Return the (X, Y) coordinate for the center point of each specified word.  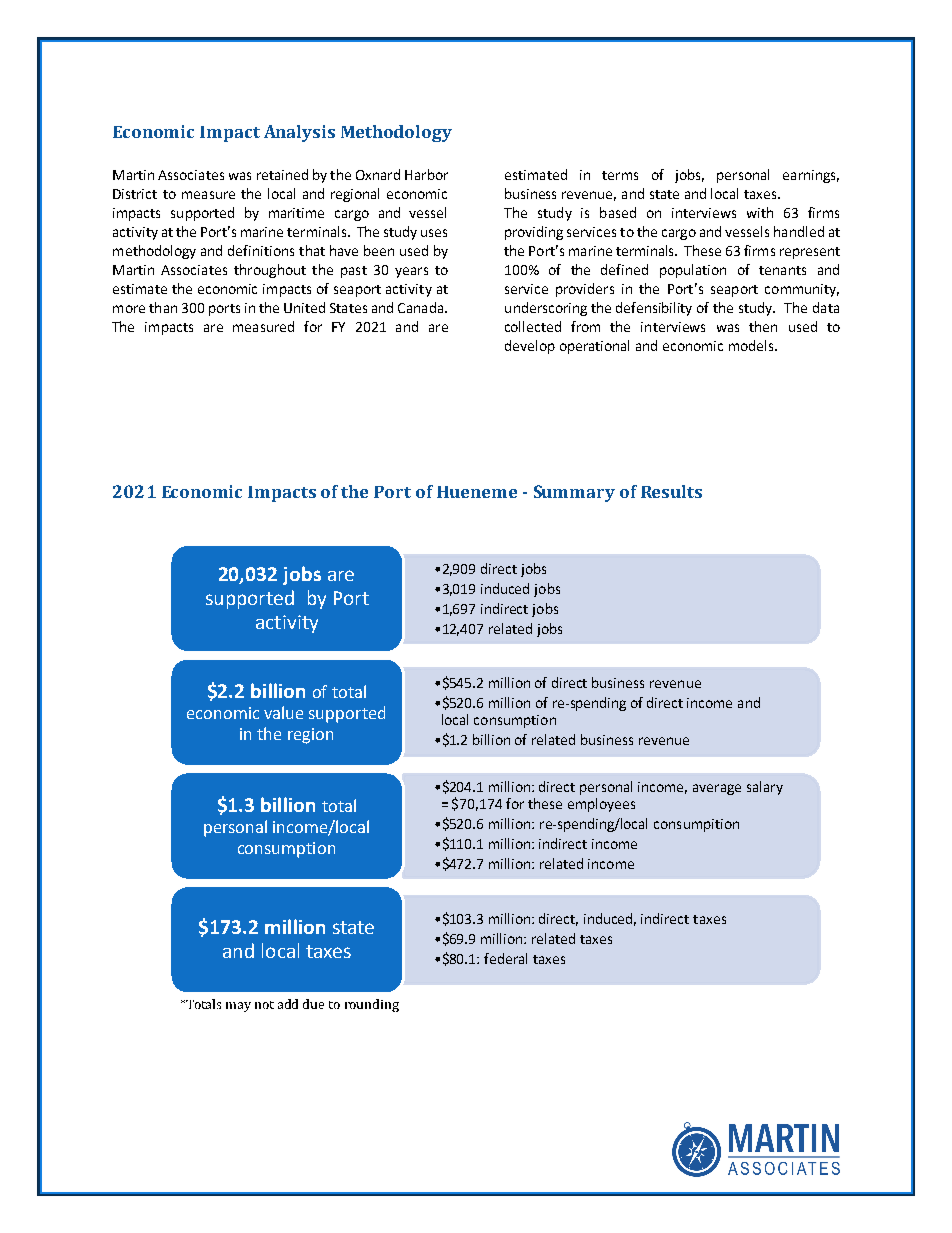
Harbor (426, 174)
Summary (574, 493)
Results (671, 491)
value (283, 712)
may (238, 1007)
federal (505, 958)
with (760, 212)
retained (282, 174)
